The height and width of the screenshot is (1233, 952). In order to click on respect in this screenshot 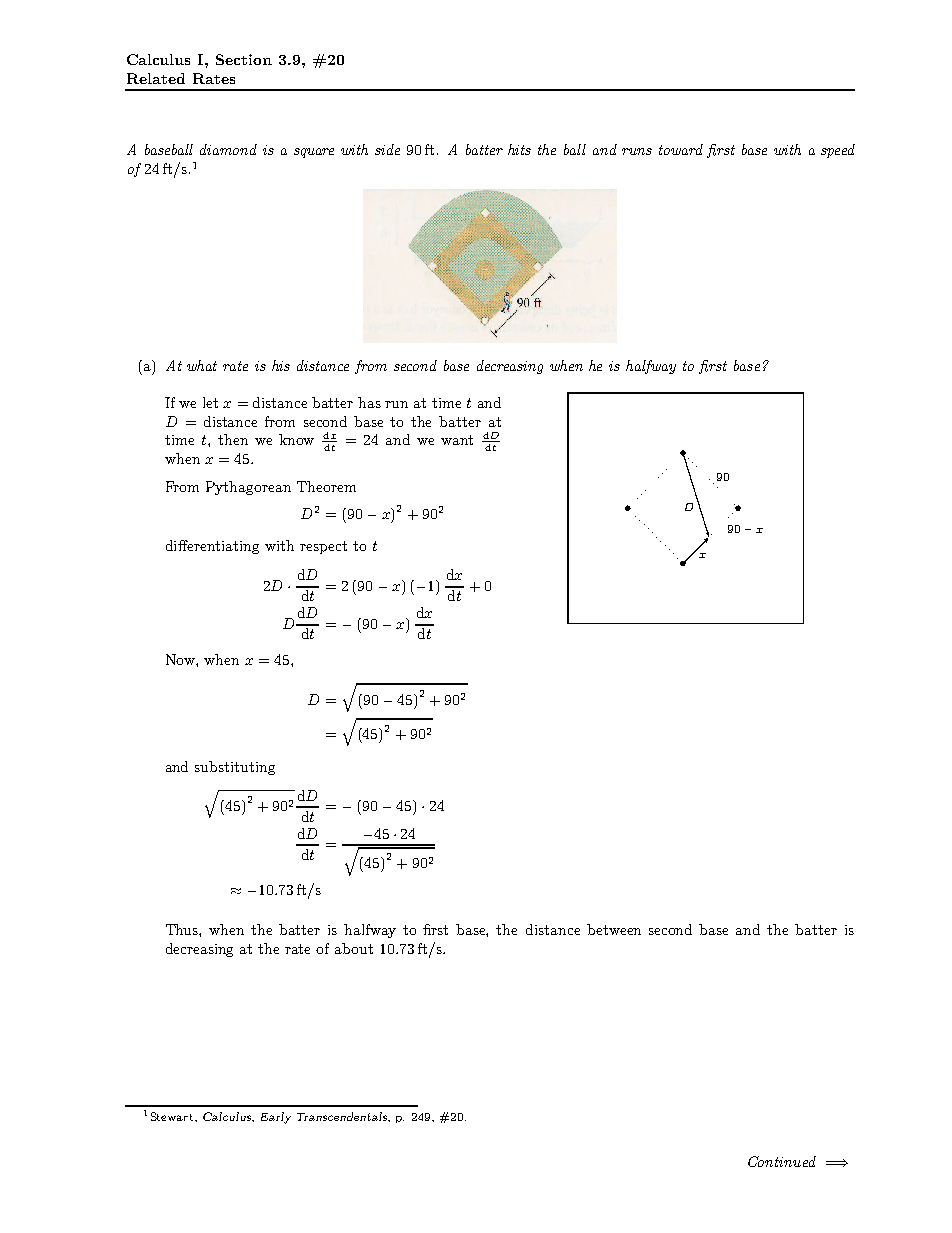, I will do `click(323, 547)`.
